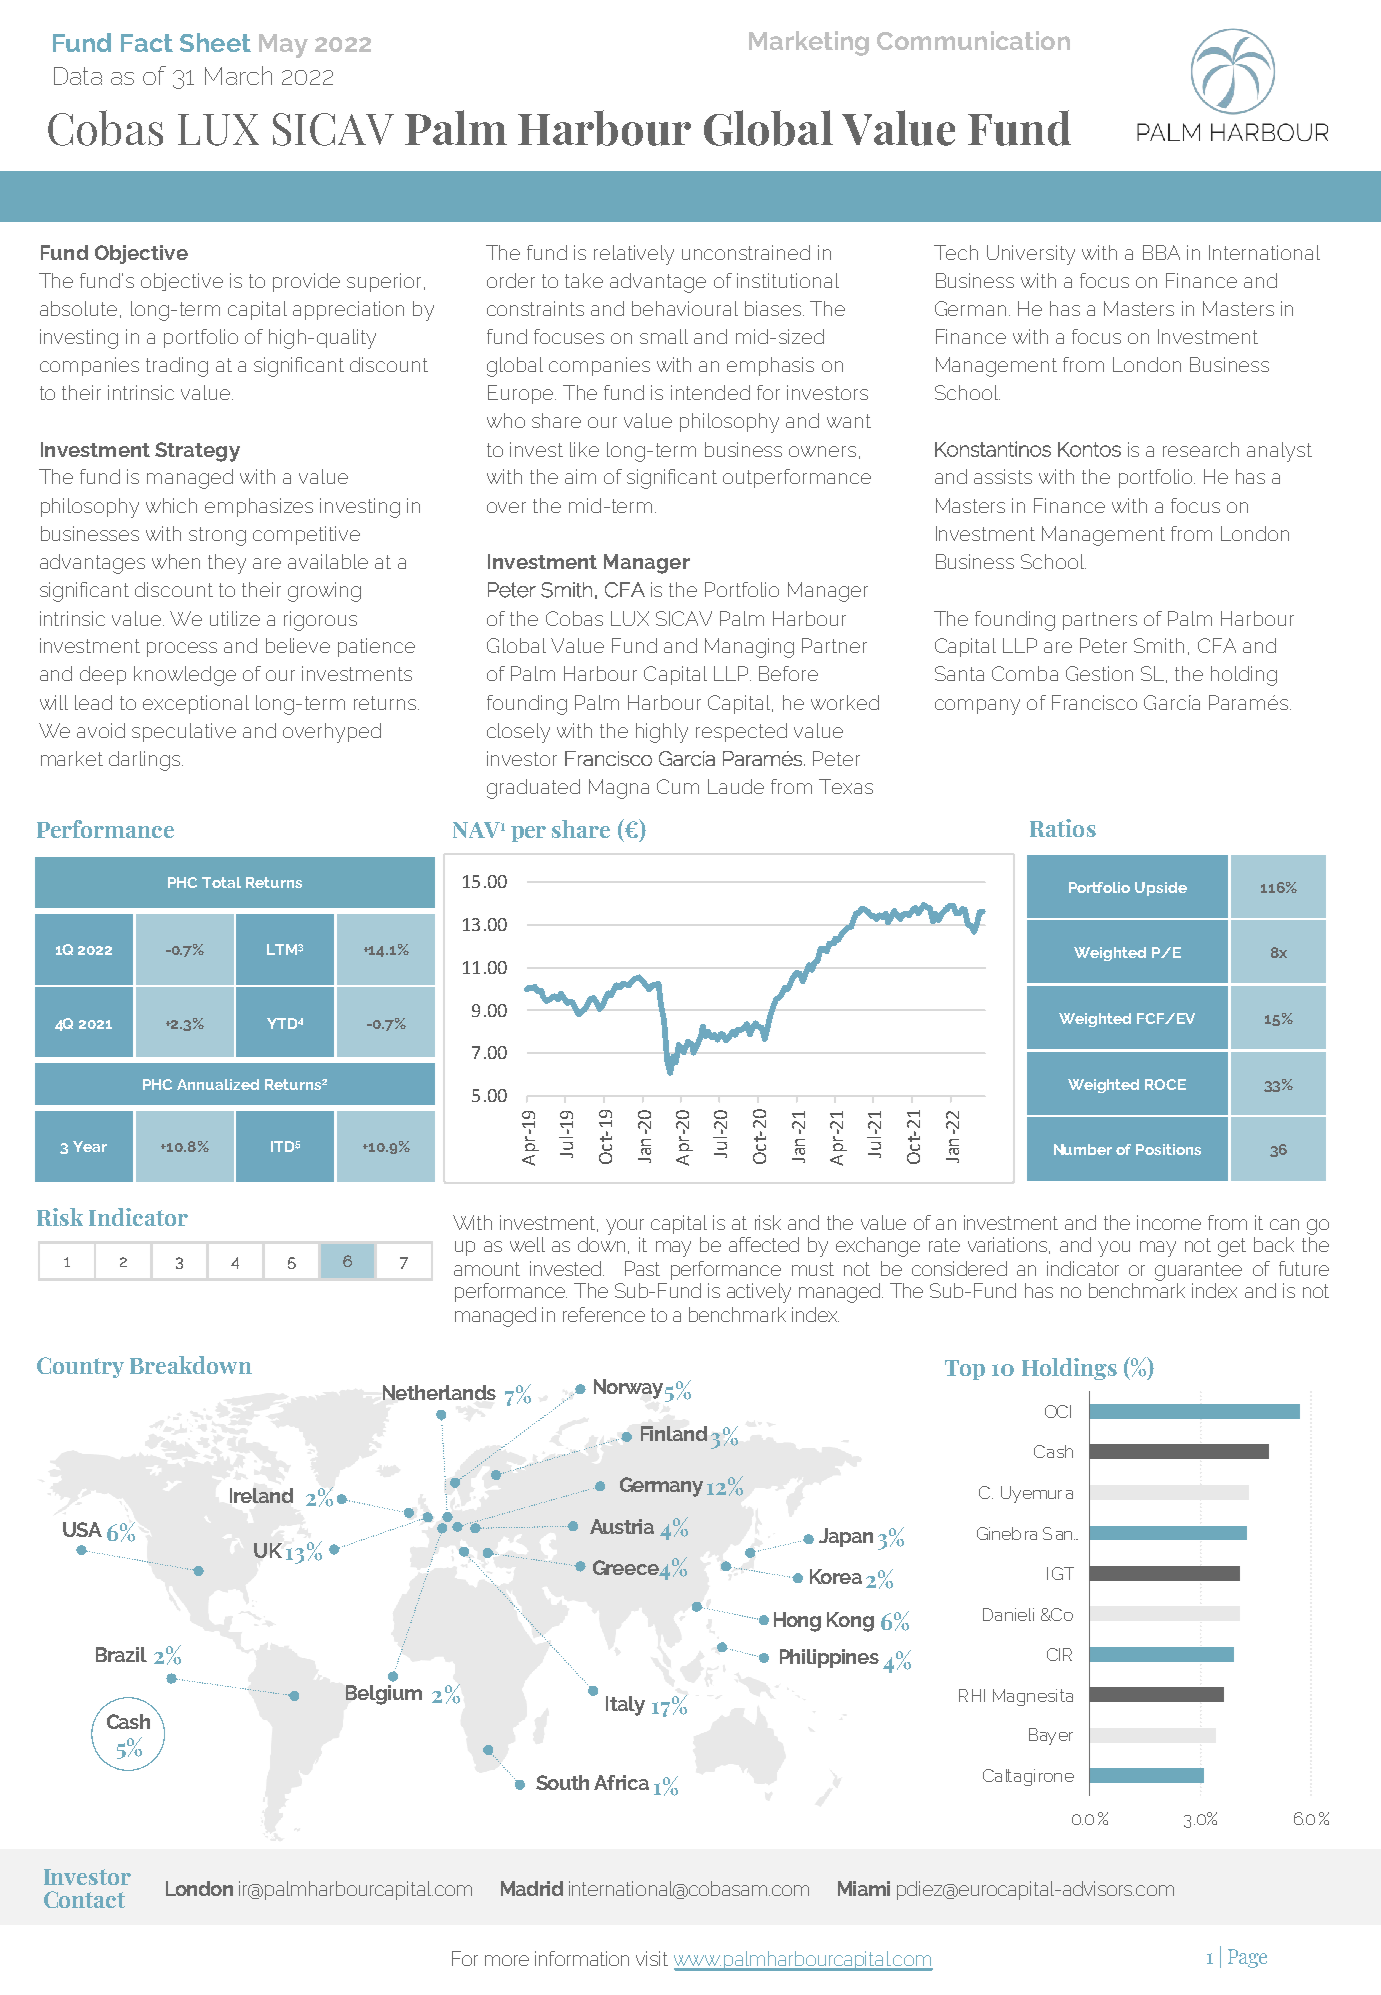 This screenshot has height=1995, width=1381. Describe the element at coordinates (238, 75) in the screenshot. I see `March` at that location.
